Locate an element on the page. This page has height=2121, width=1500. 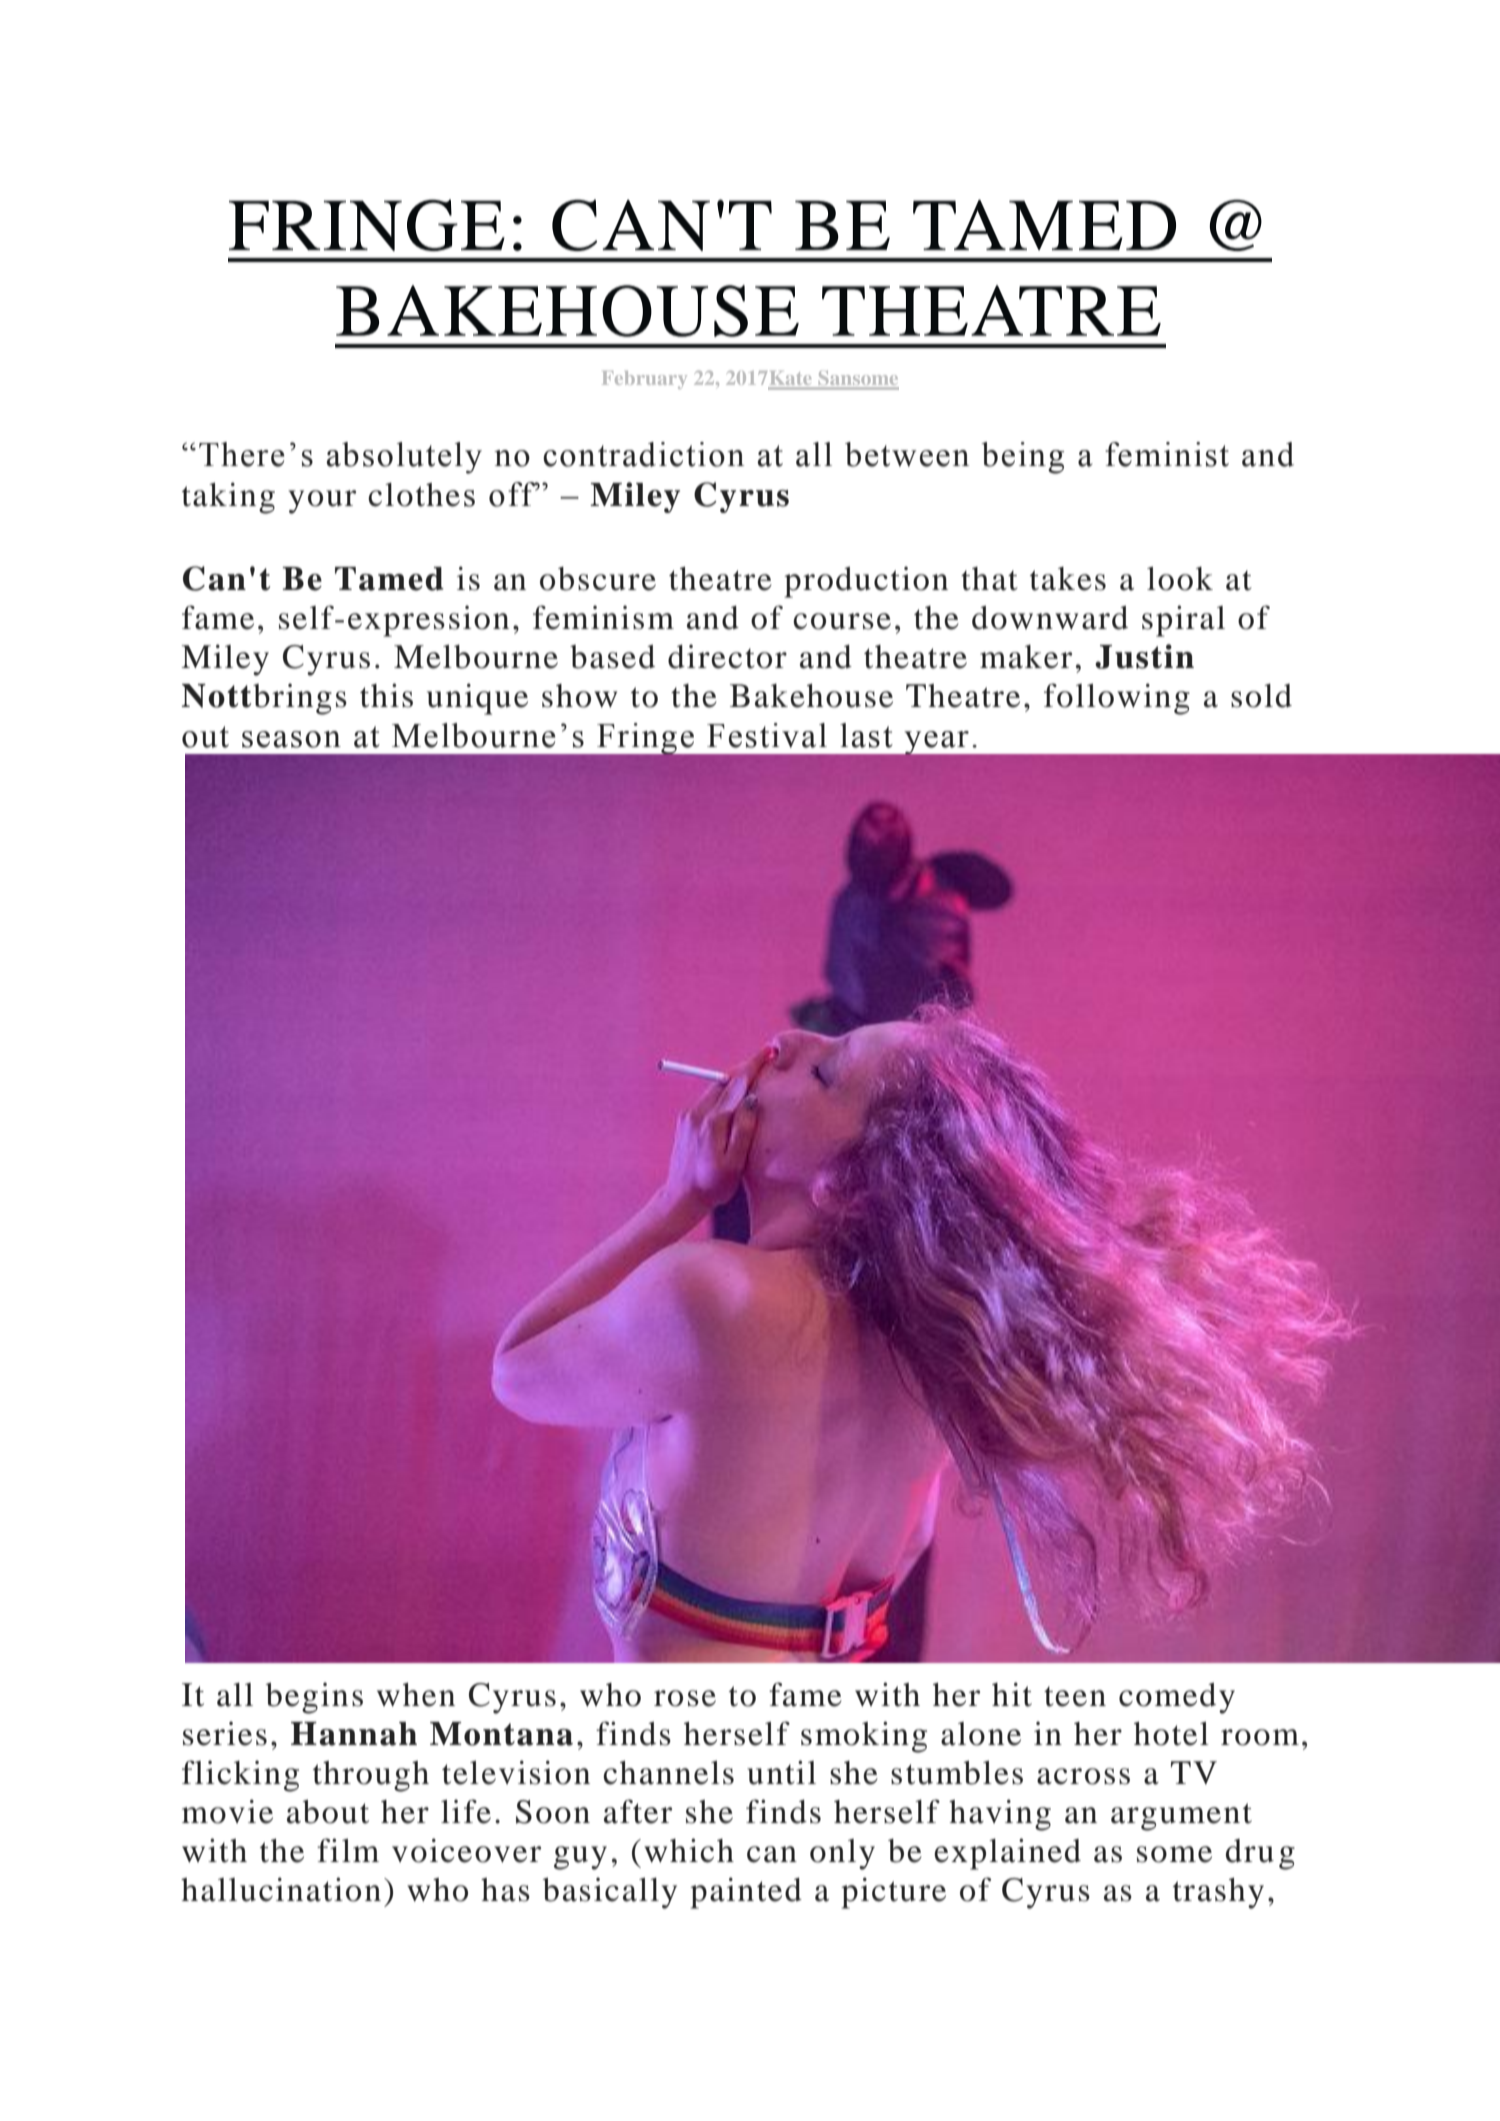
feminist is located at coordinates (1167, 454).
